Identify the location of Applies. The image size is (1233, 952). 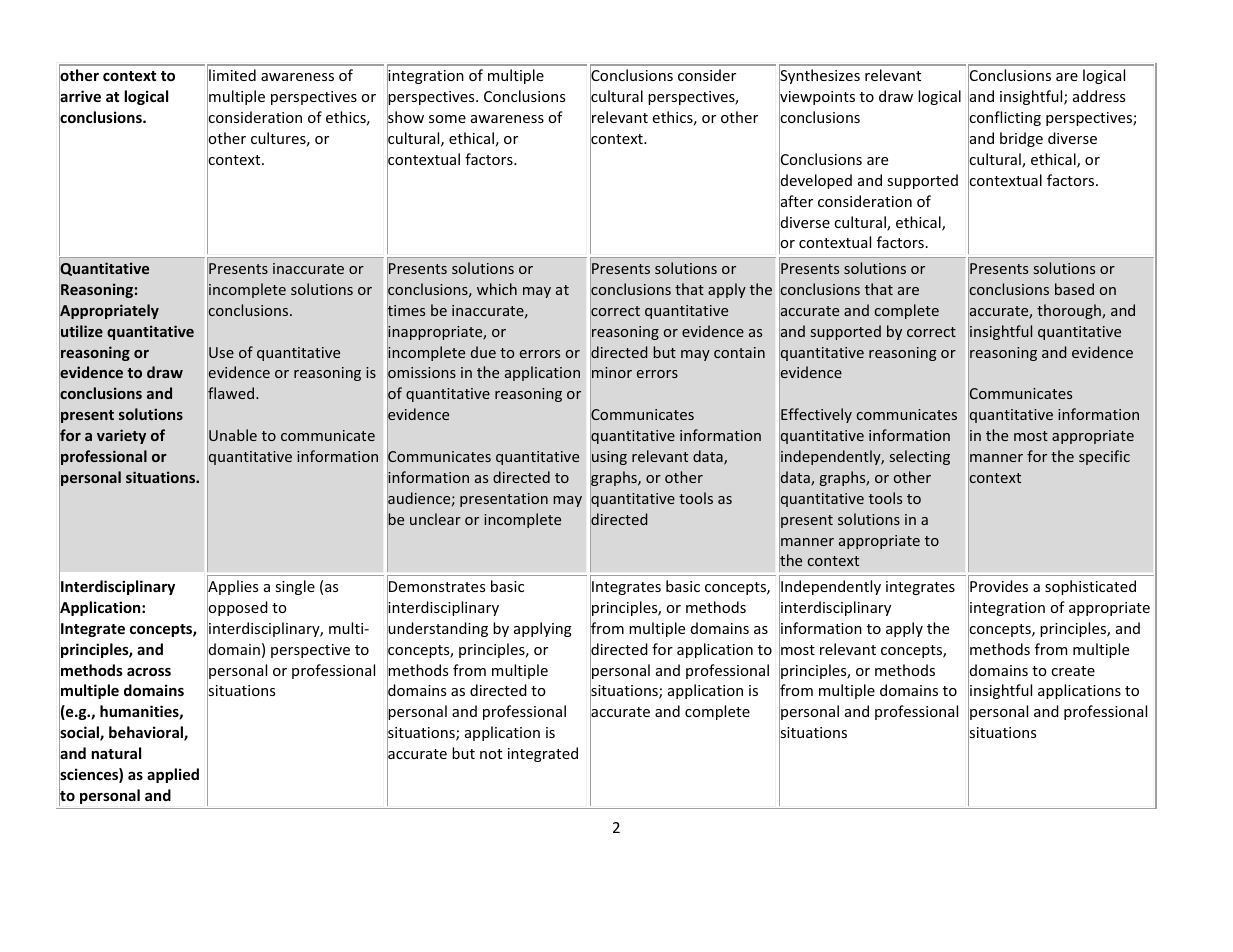
(232, 588).
